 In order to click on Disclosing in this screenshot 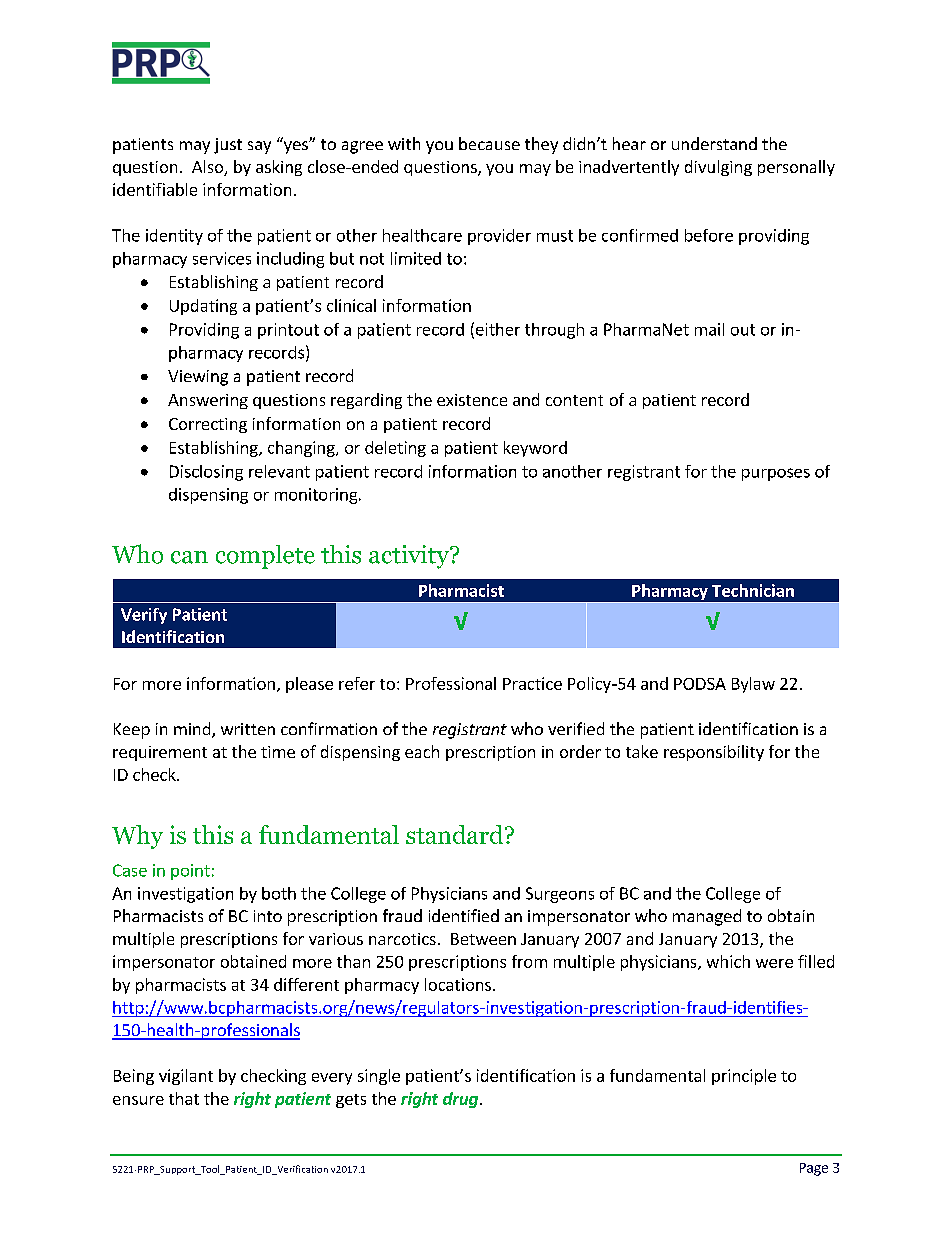, I will do `click(206, 473)`.
